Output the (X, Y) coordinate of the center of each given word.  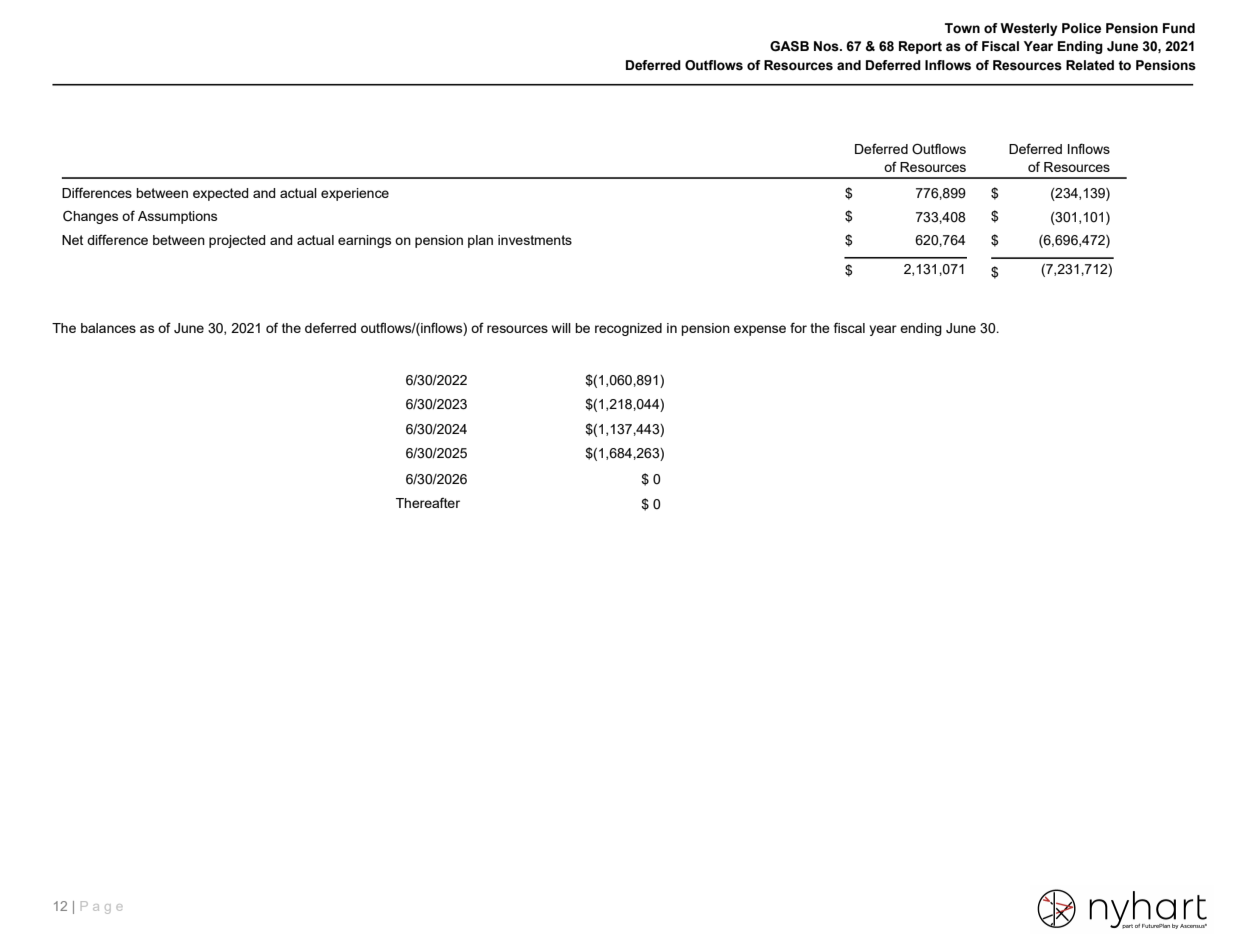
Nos (827, 46)
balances (108, 328)
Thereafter (428, 502)
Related (1090, 65)
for (798, 327)
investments (535, 240)
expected (221, 194)
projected (237, 241)
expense (760, 330)
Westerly (1029, 29)
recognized (628, 329)
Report (920, 47)
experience (355, 194)
